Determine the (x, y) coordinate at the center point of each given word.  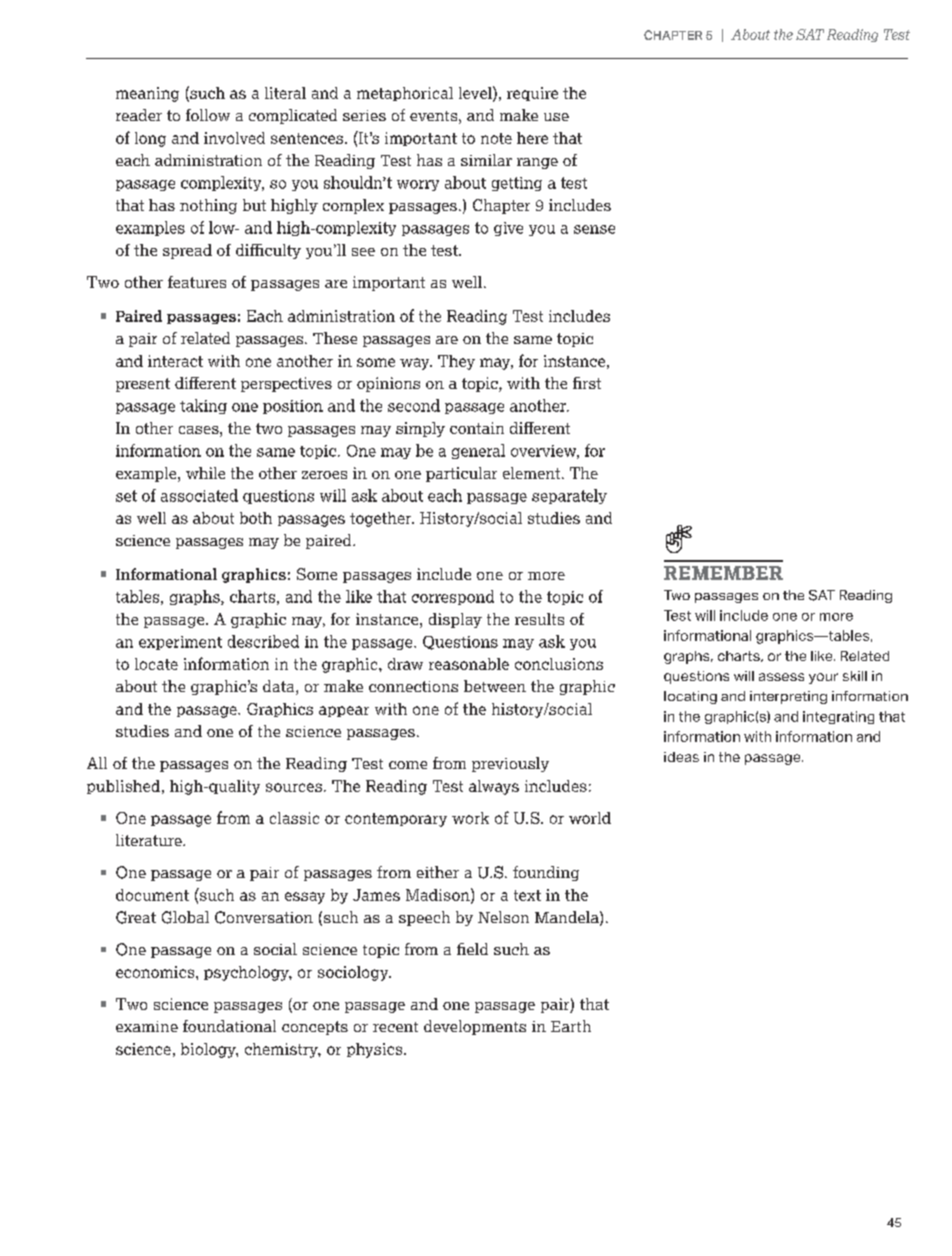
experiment (180, 643)
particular (461, 474)
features (197, 282)
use (556, 117)
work (470, 818)
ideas (681, 757)
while (205, 473)
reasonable (469, 664)
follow (208, 115)
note (496, 138)
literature (150, 840)
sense (594, 229)
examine (147, 1026)
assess (781, 677)
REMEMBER (723, 573)
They (456, 362)
